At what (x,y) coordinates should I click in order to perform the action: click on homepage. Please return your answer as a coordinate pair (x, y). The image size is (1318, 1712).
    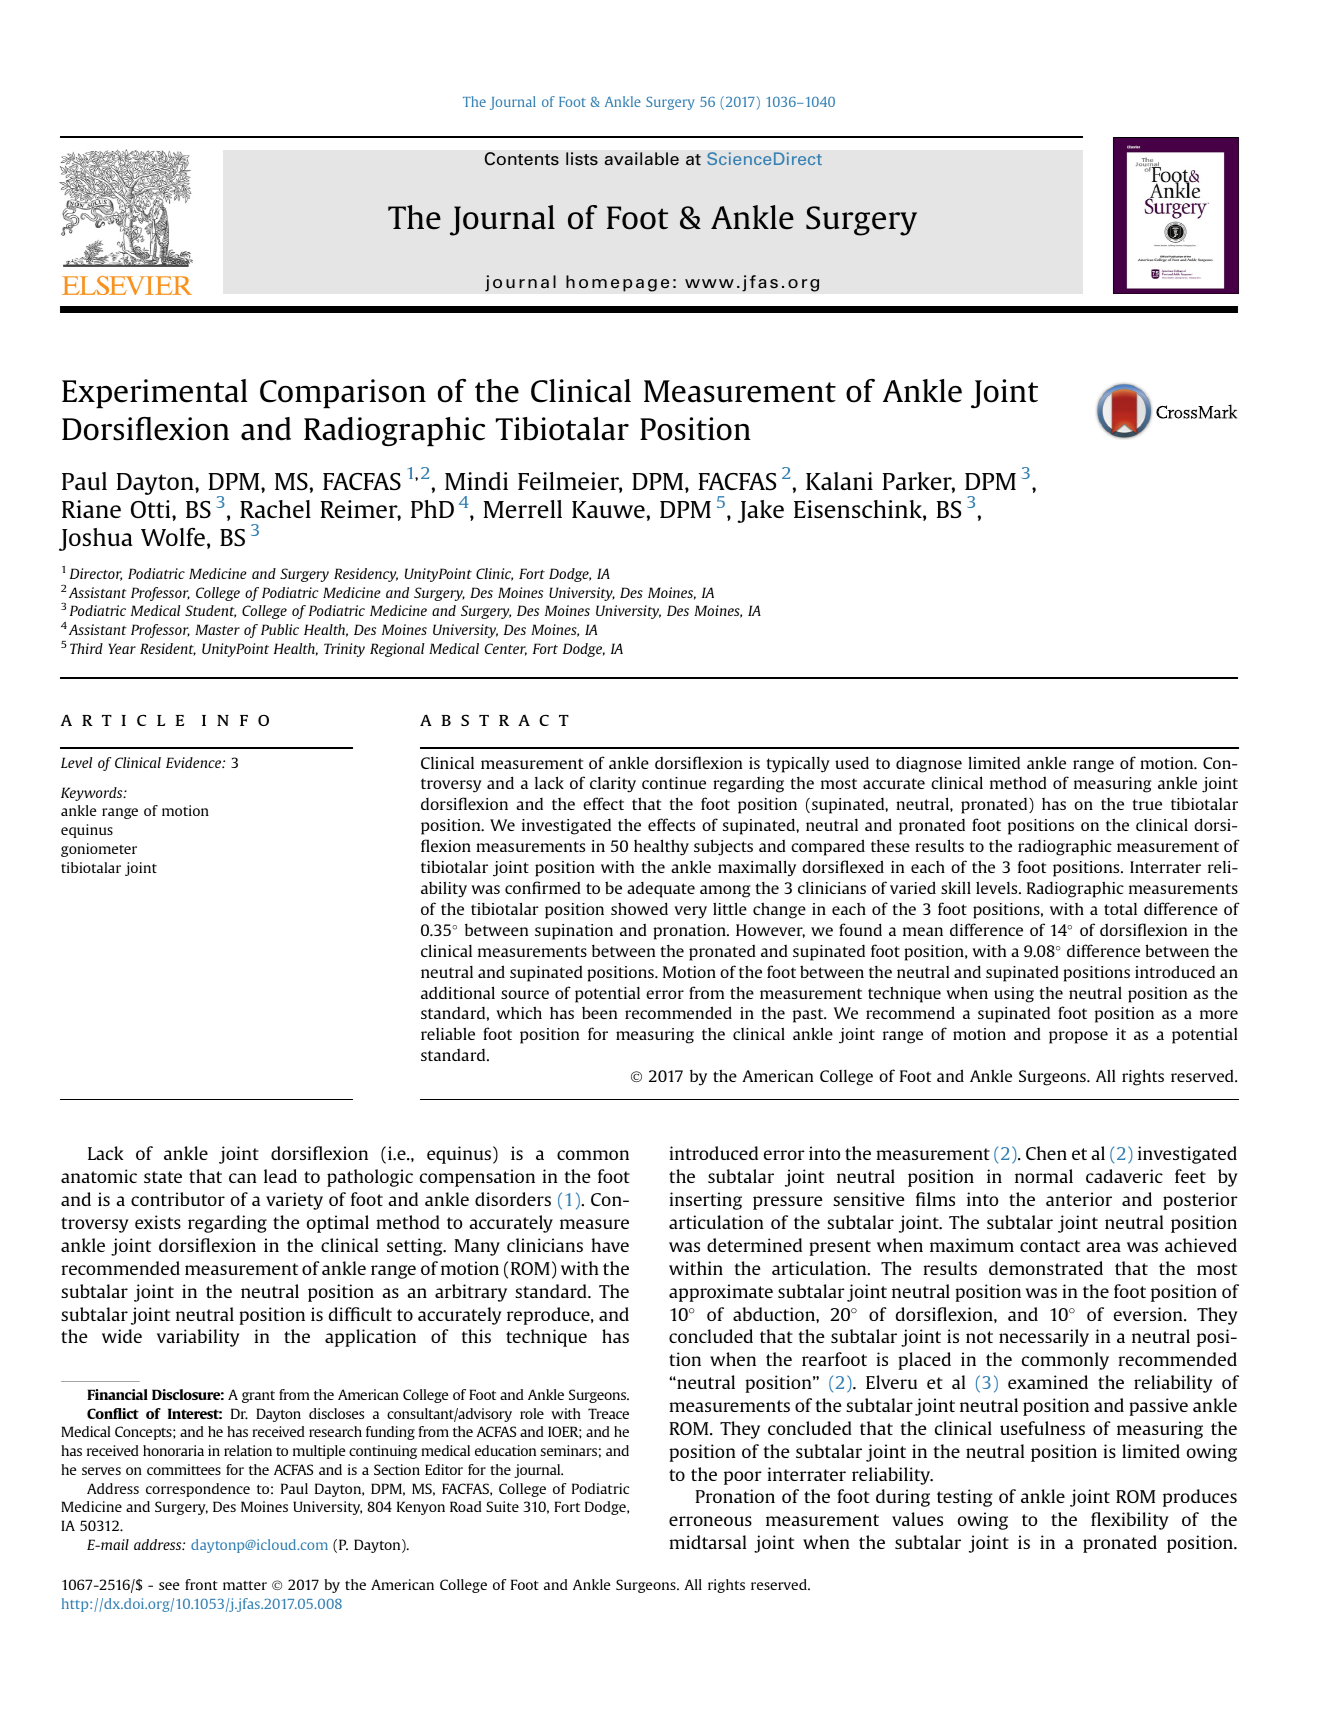
    Looking at the image, I should click on (617, 283).
